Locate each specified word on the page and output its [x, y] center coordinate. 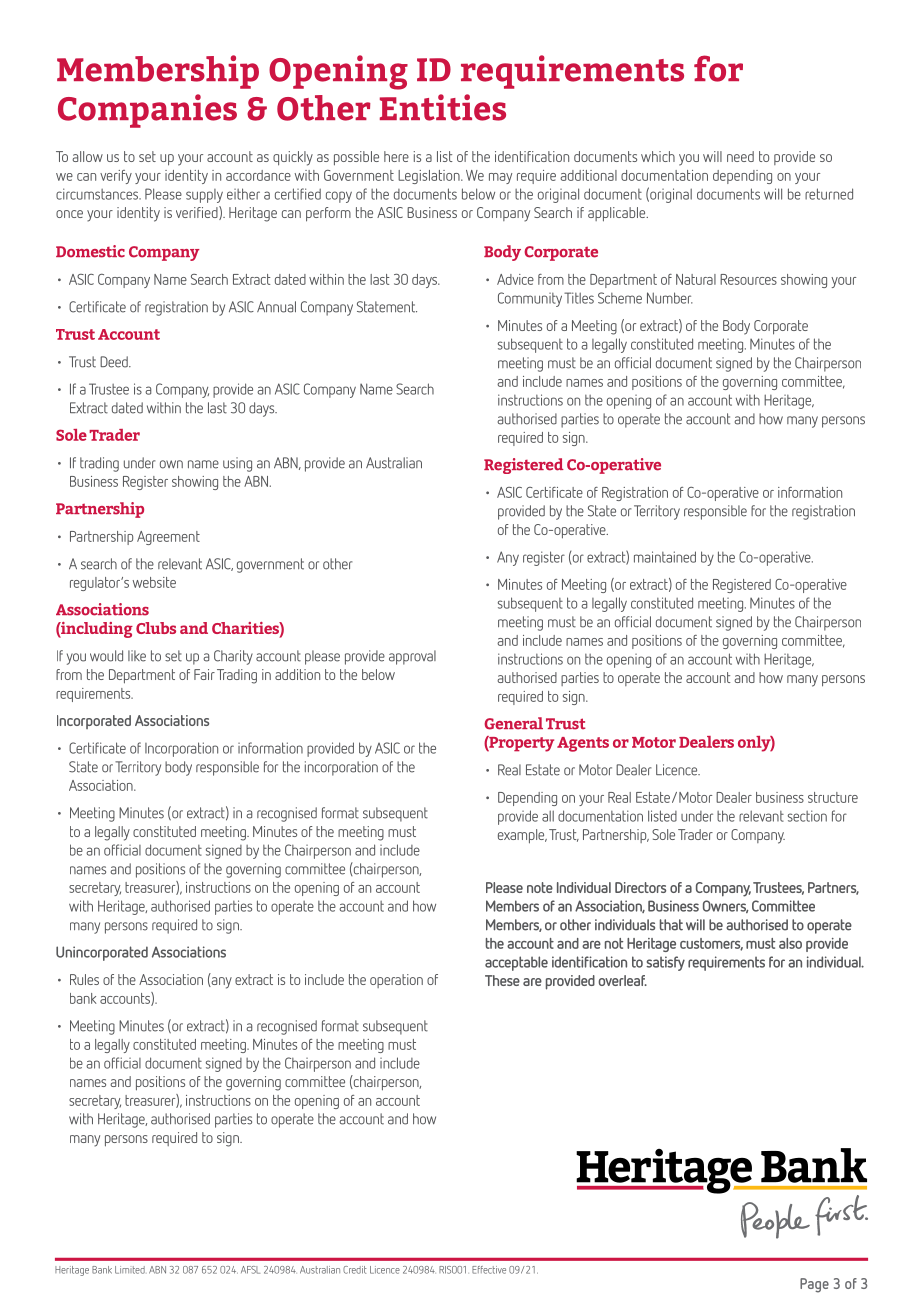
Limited [130, 1270]
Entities [443, 107]
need [740, 156]
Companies [147, 111]
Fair [204, 674]
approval [412, 657]
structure [833, 797]
